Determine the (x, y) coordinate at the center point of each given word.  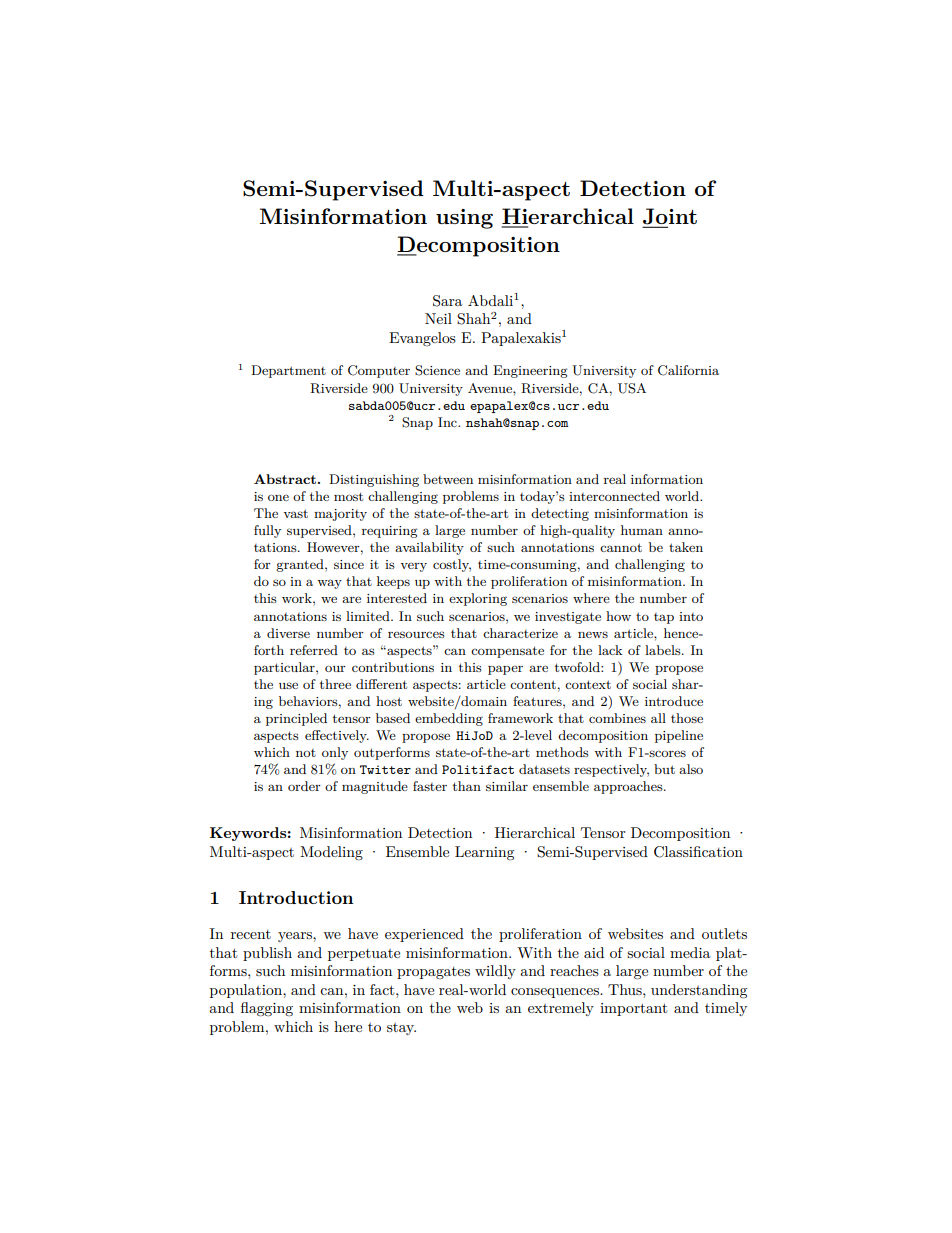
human (642, 530)
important (633, 1009)
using (464, 219)
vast (295, 513)
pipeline (679, 736)
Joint (670, 217)
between (448, 479)
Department (288, 371)
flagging (267, 1009)
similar (507, 786)
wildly (495, 972)
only (335, 753)
